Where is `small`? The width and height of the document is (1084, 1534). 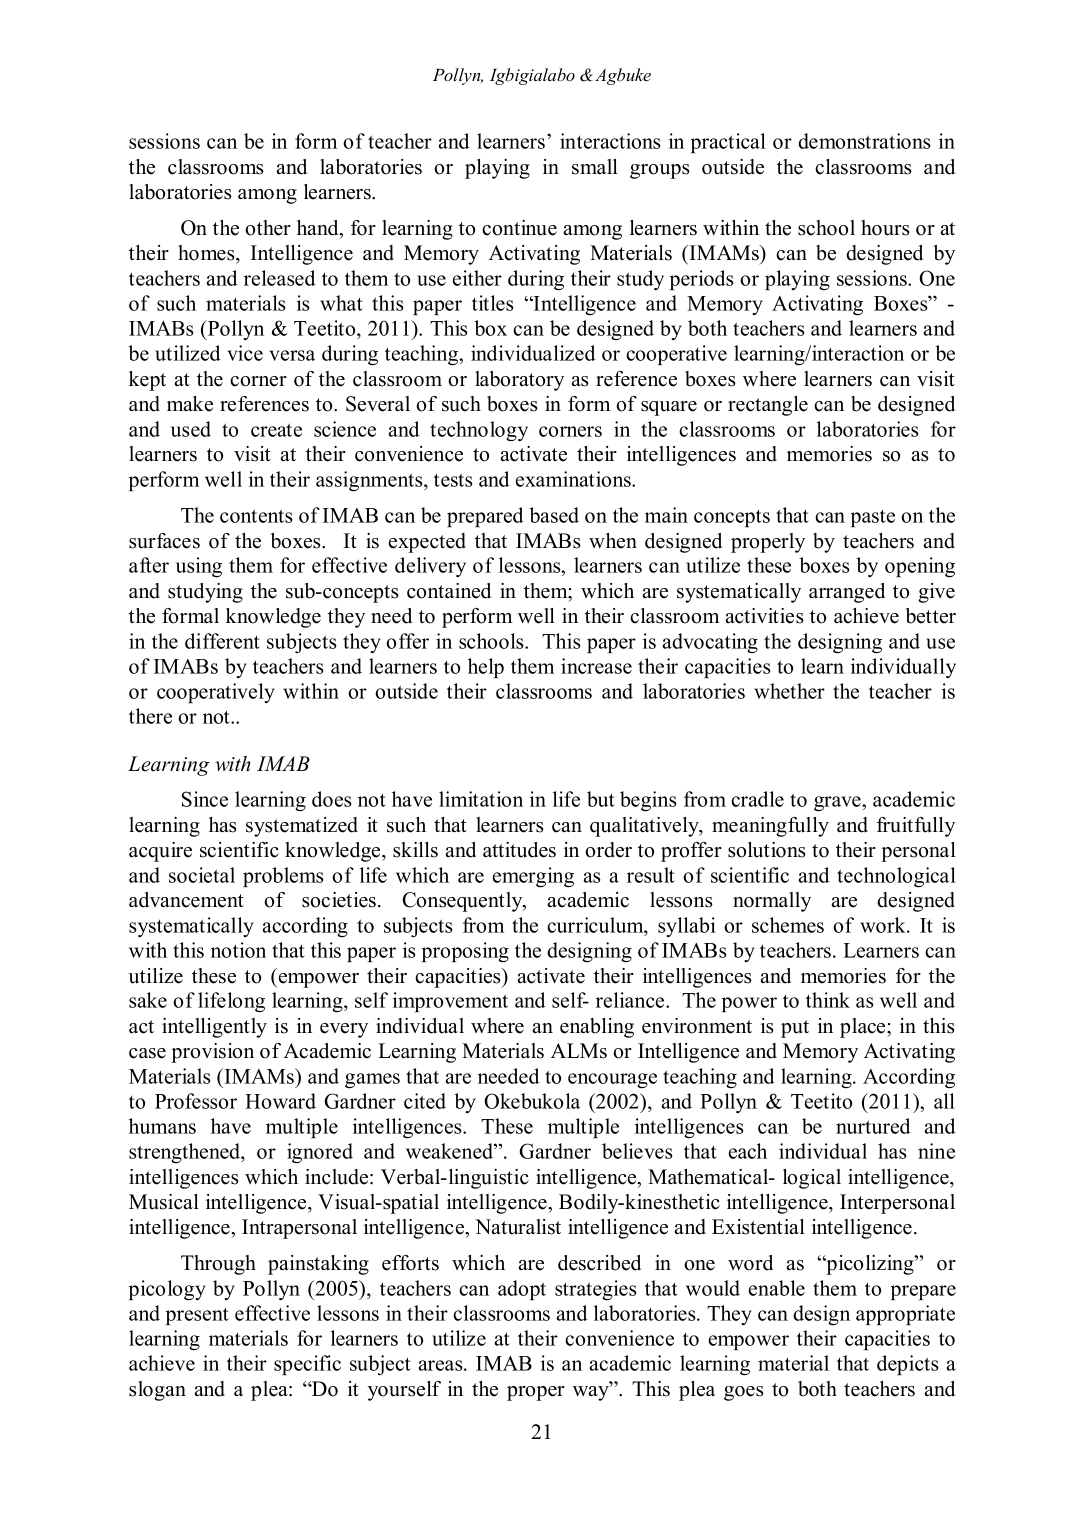
small is located at coordinates (595, 167).
